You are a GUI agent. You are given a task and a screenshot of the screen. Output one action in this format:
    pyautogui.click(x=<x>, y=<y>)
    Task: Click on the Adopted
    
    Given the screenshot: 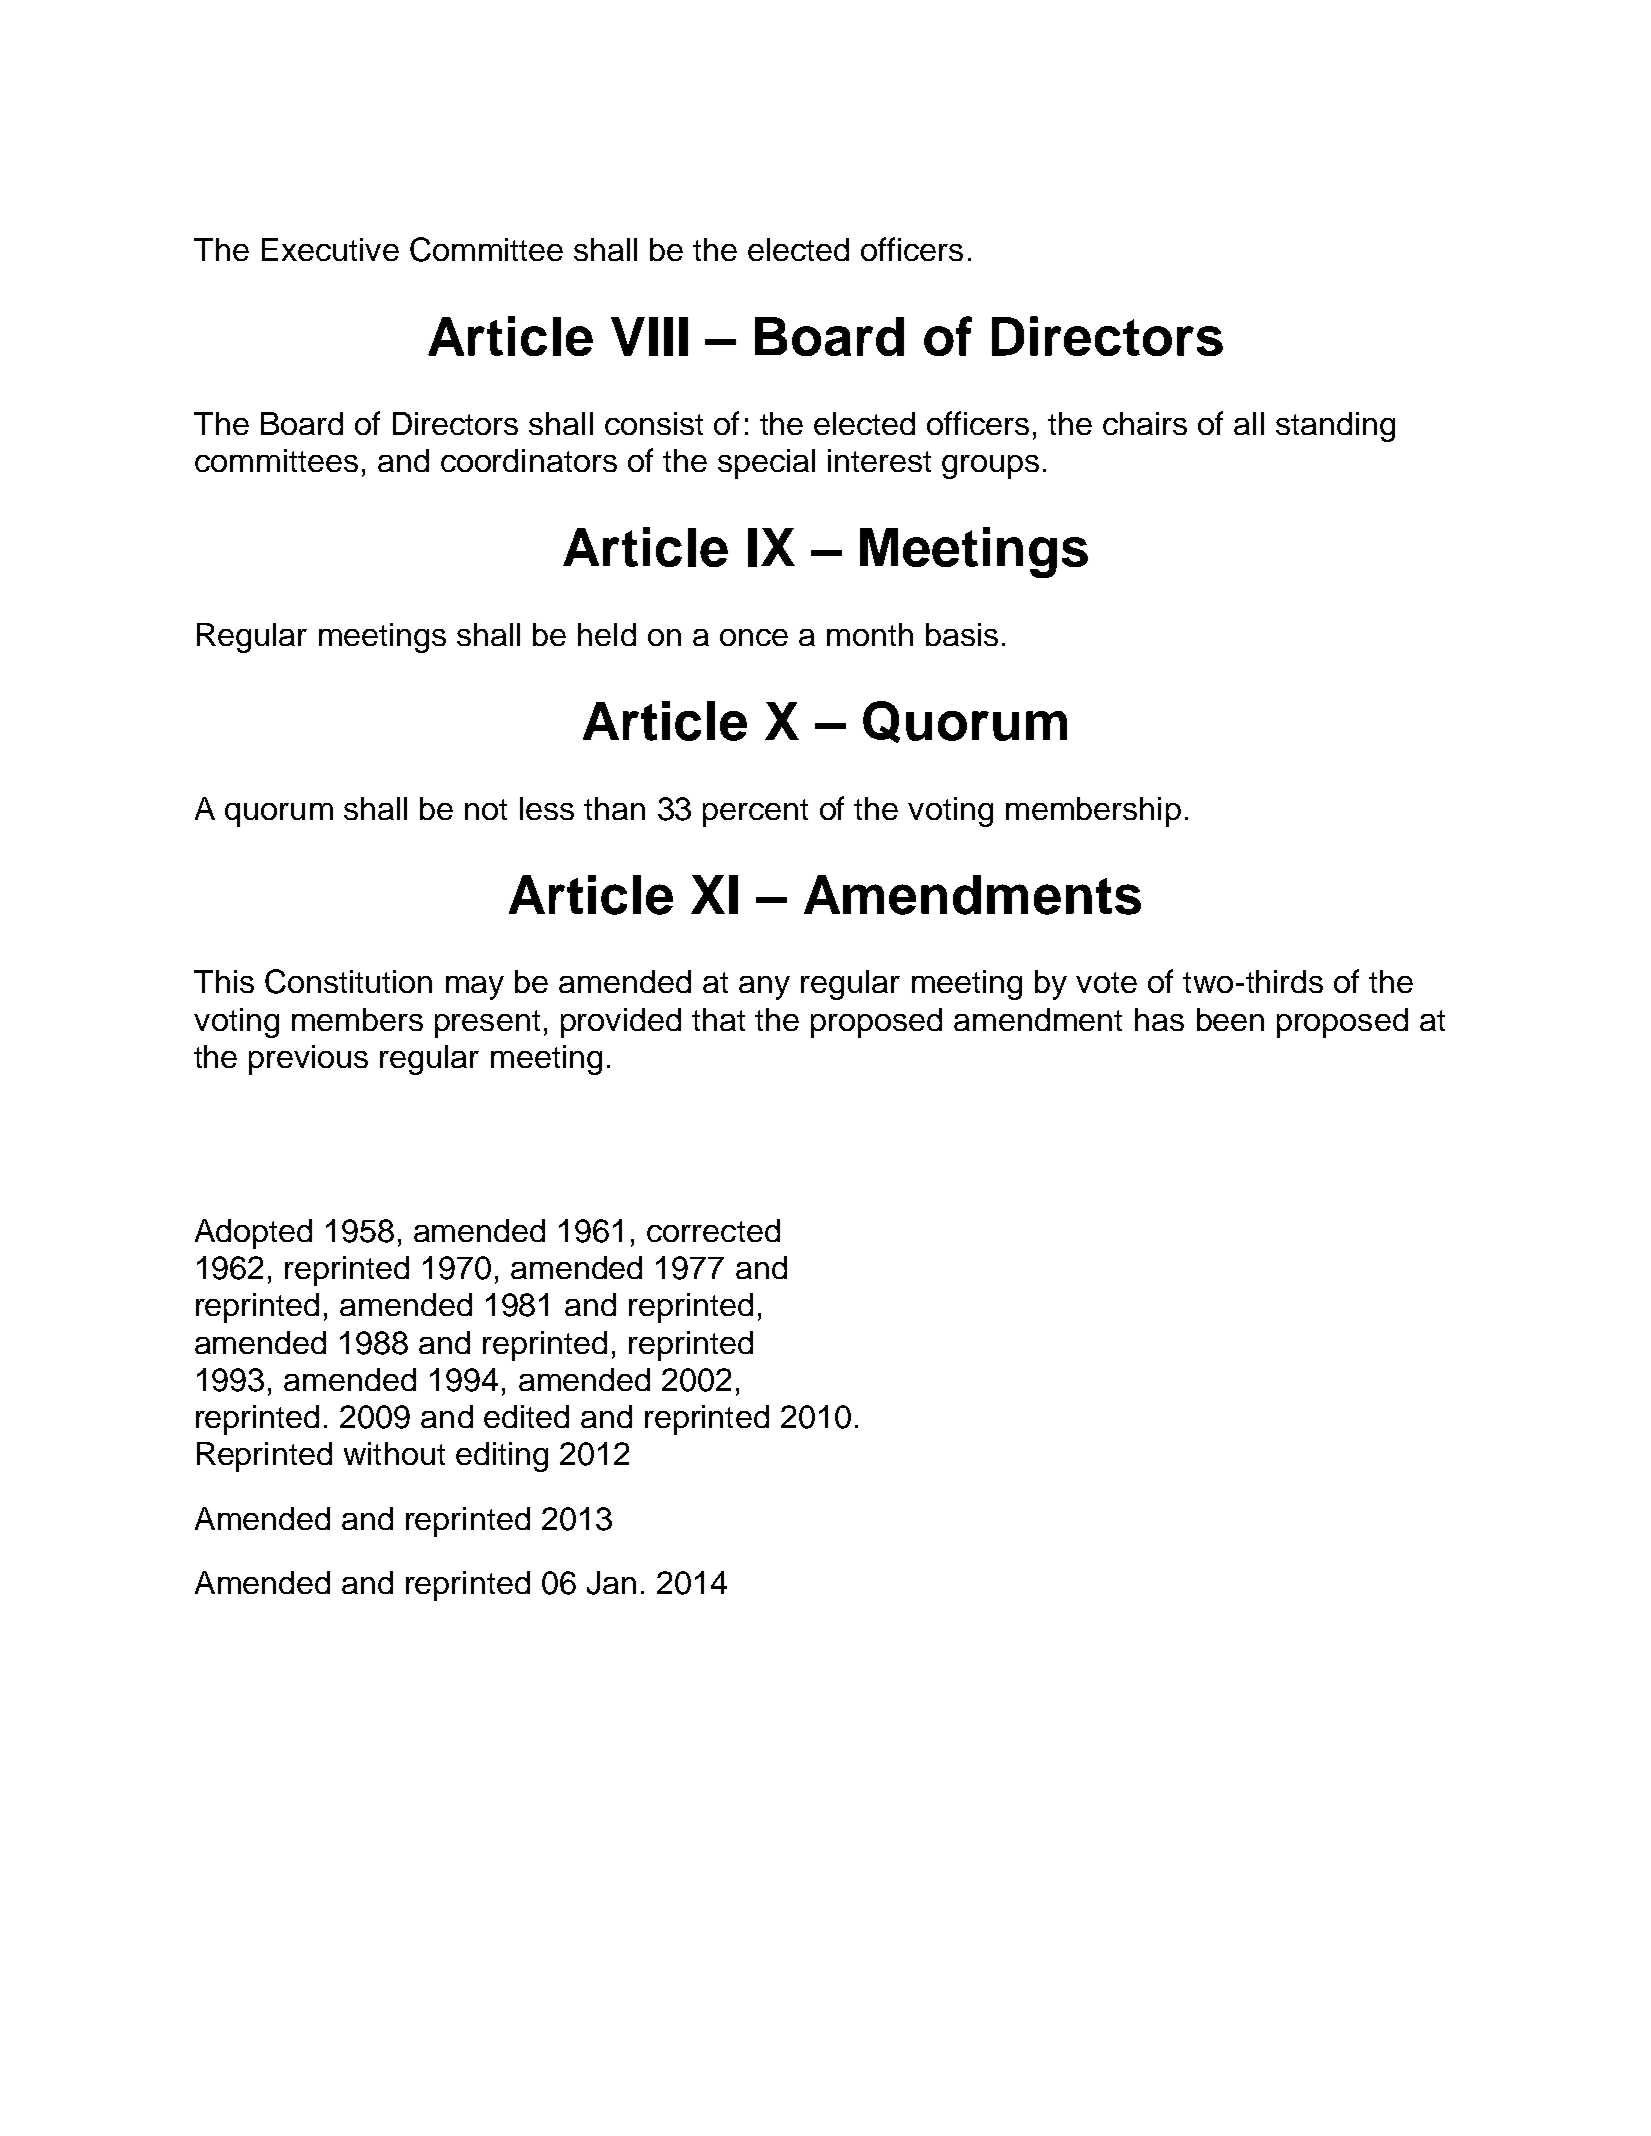 What is the action you would take?
    pyautogui.click(x=253, y=1234)
